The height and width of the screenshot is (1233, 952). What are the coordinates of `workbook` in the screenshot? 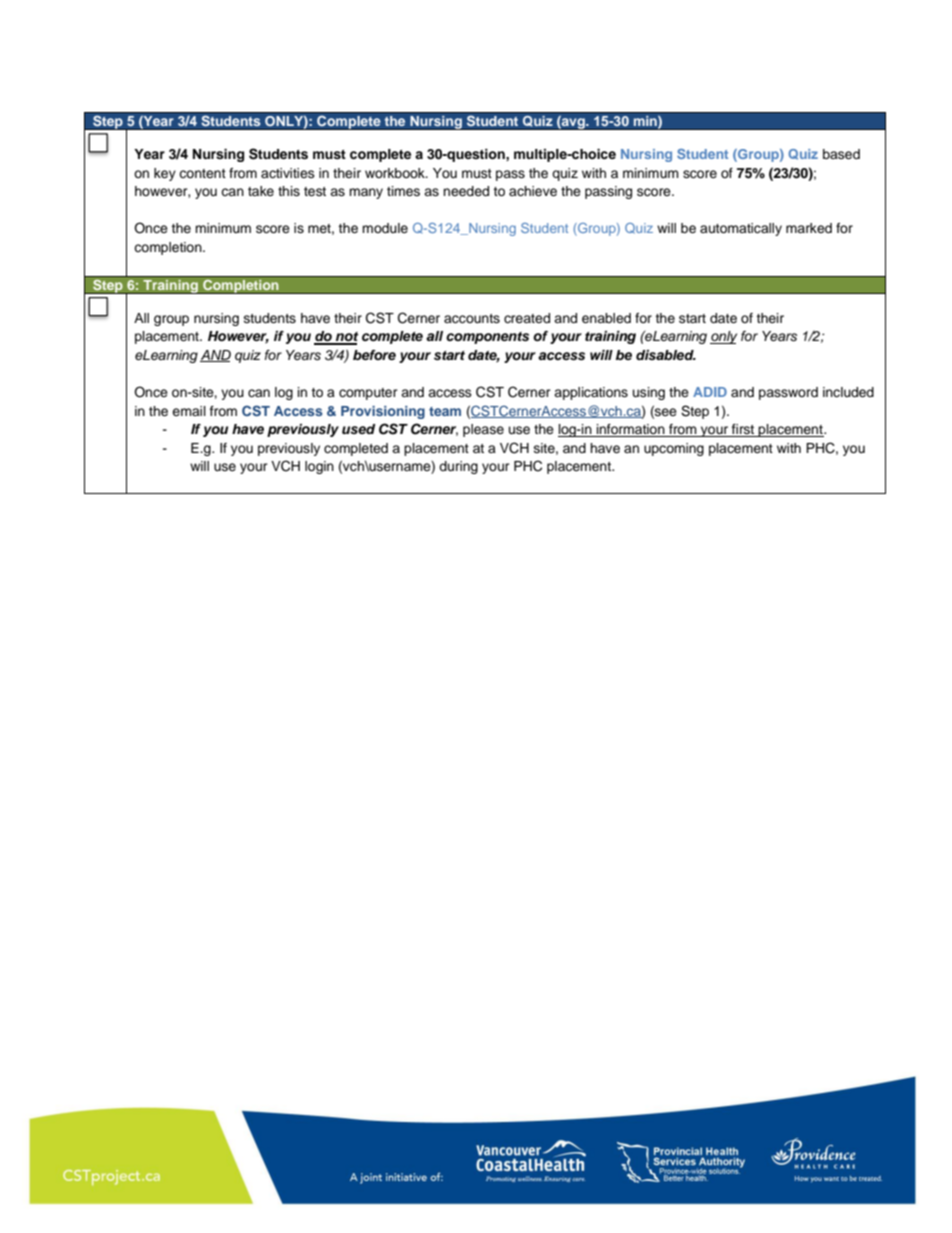 It's located at (396, 173).
